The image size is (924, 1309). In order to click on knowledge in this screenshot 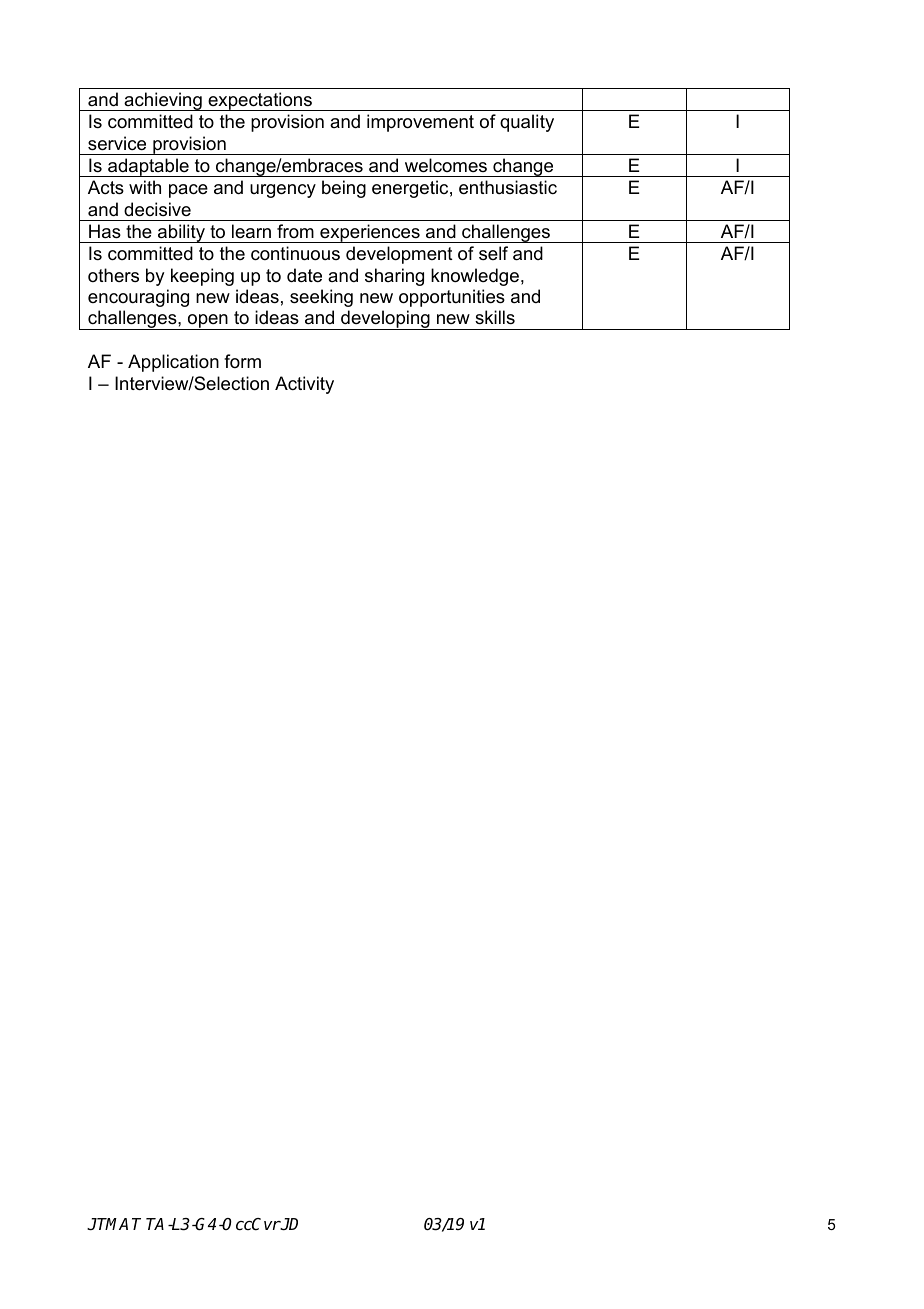, I will do `click(475, 277)`.
